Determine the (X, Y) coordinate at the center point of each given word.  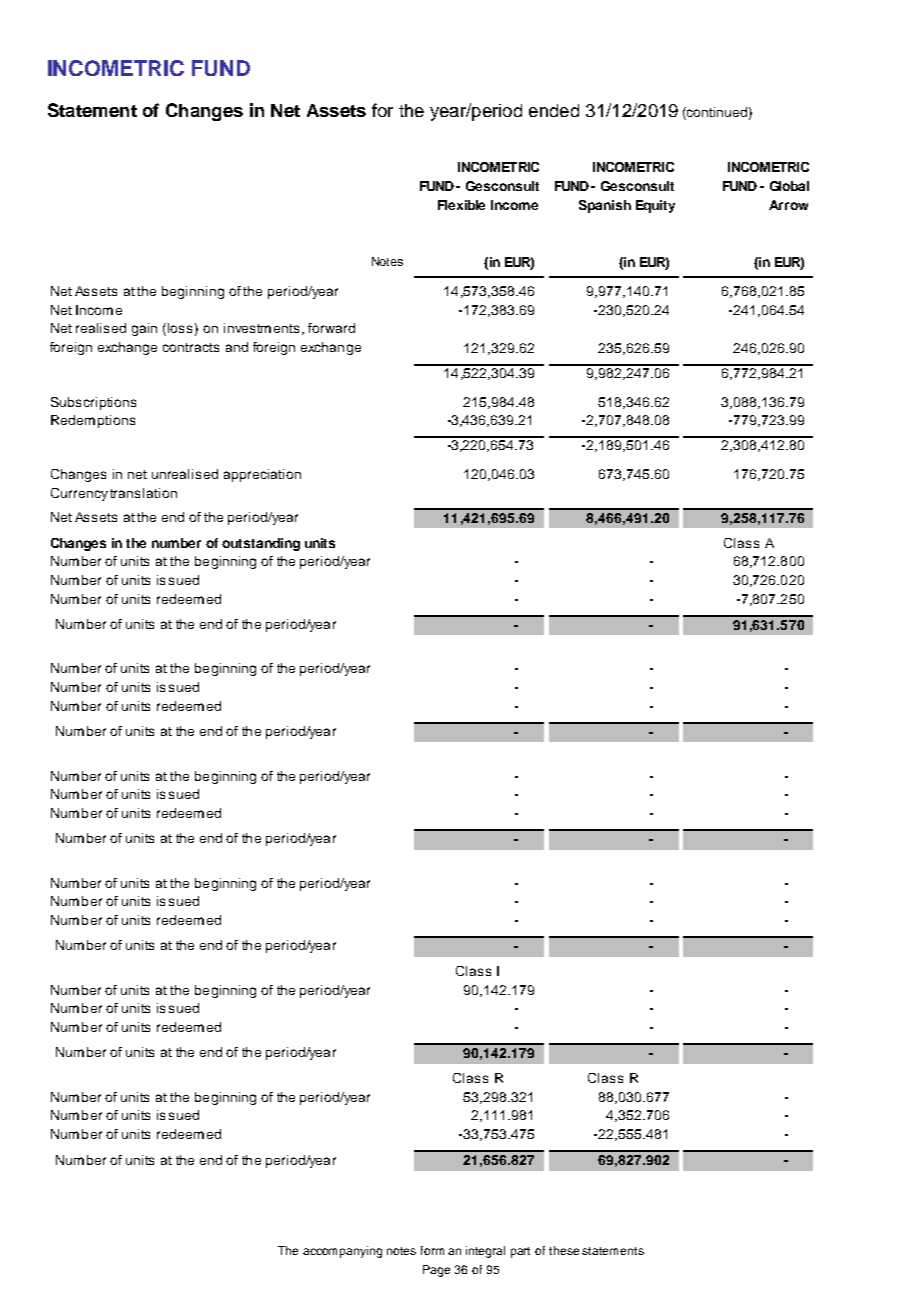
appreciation (262, 475)
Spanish (605, 206)
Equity (655, 206)
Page (436, 1271)
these (564, 1250)
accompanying (342, 1252)
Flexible (461, 205)
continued (716, 112)
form (432, 1250)
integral (485, 1252)
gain (144, 329)
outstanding (261, 544)
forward (331, 328)
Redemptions (93, 421)
